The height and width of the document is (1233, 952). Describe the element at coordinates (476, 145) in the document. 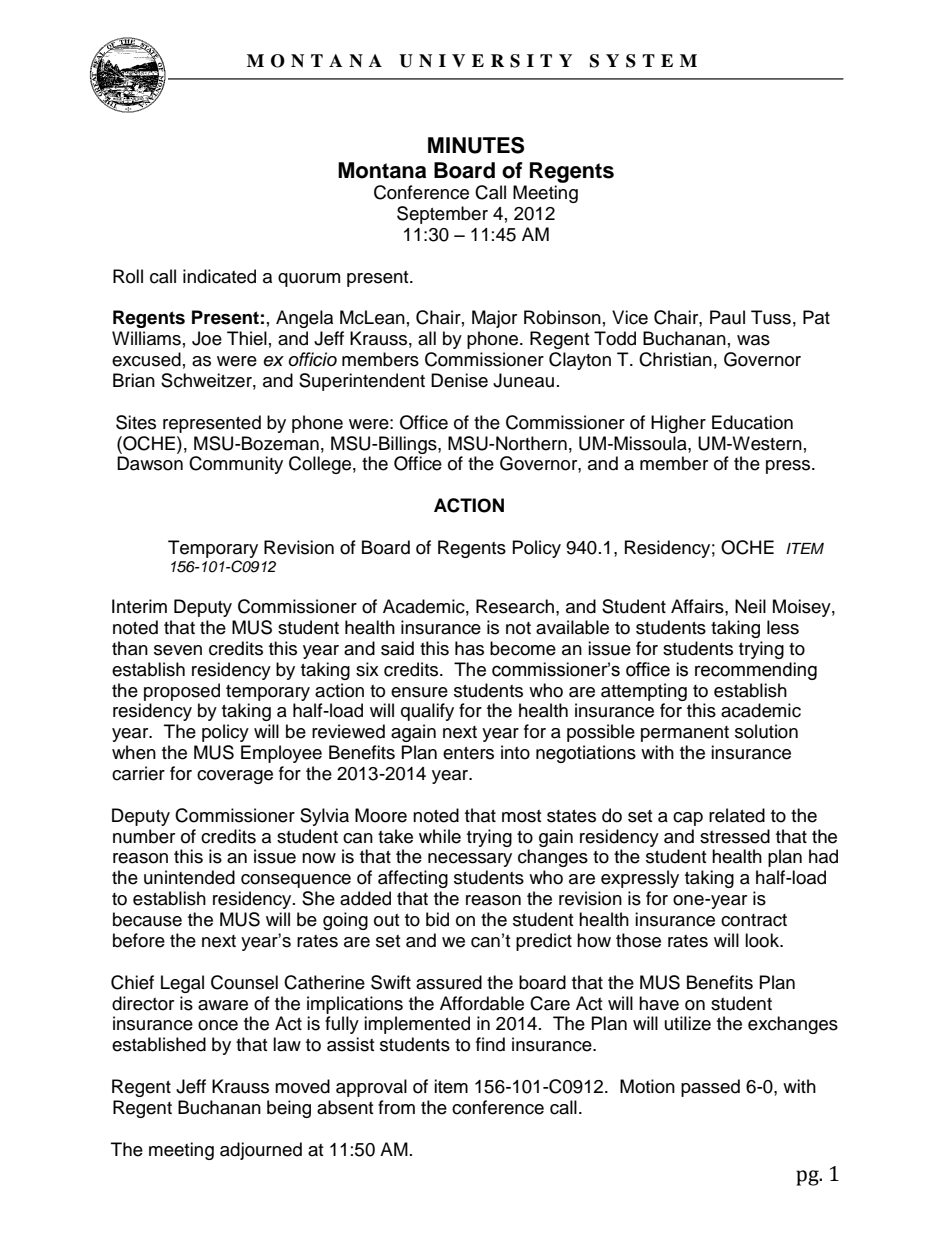

I see `MINUTES` at that location.
